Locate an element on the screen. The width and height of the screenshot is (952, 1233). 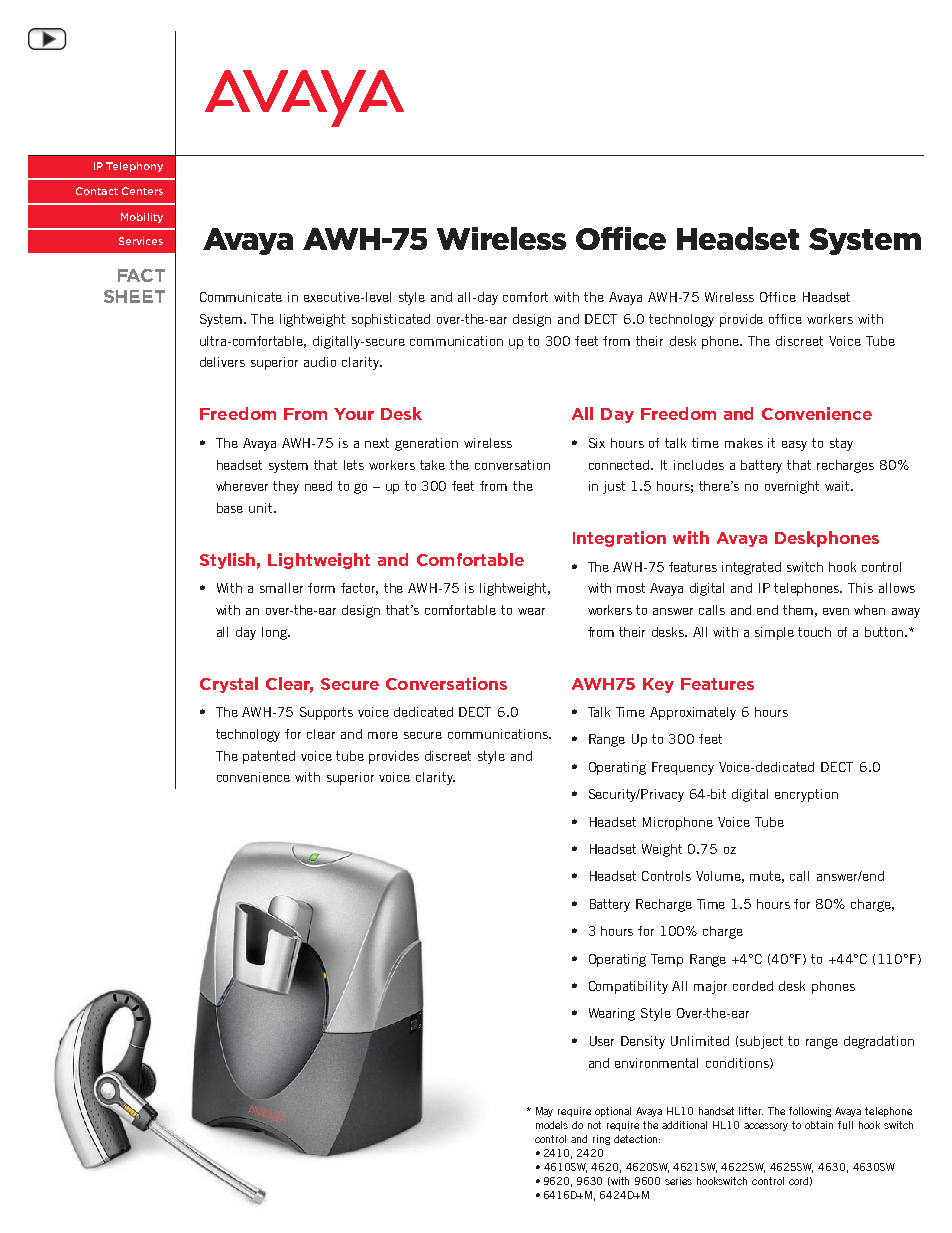
patented is located at coordinates (269, 757).
